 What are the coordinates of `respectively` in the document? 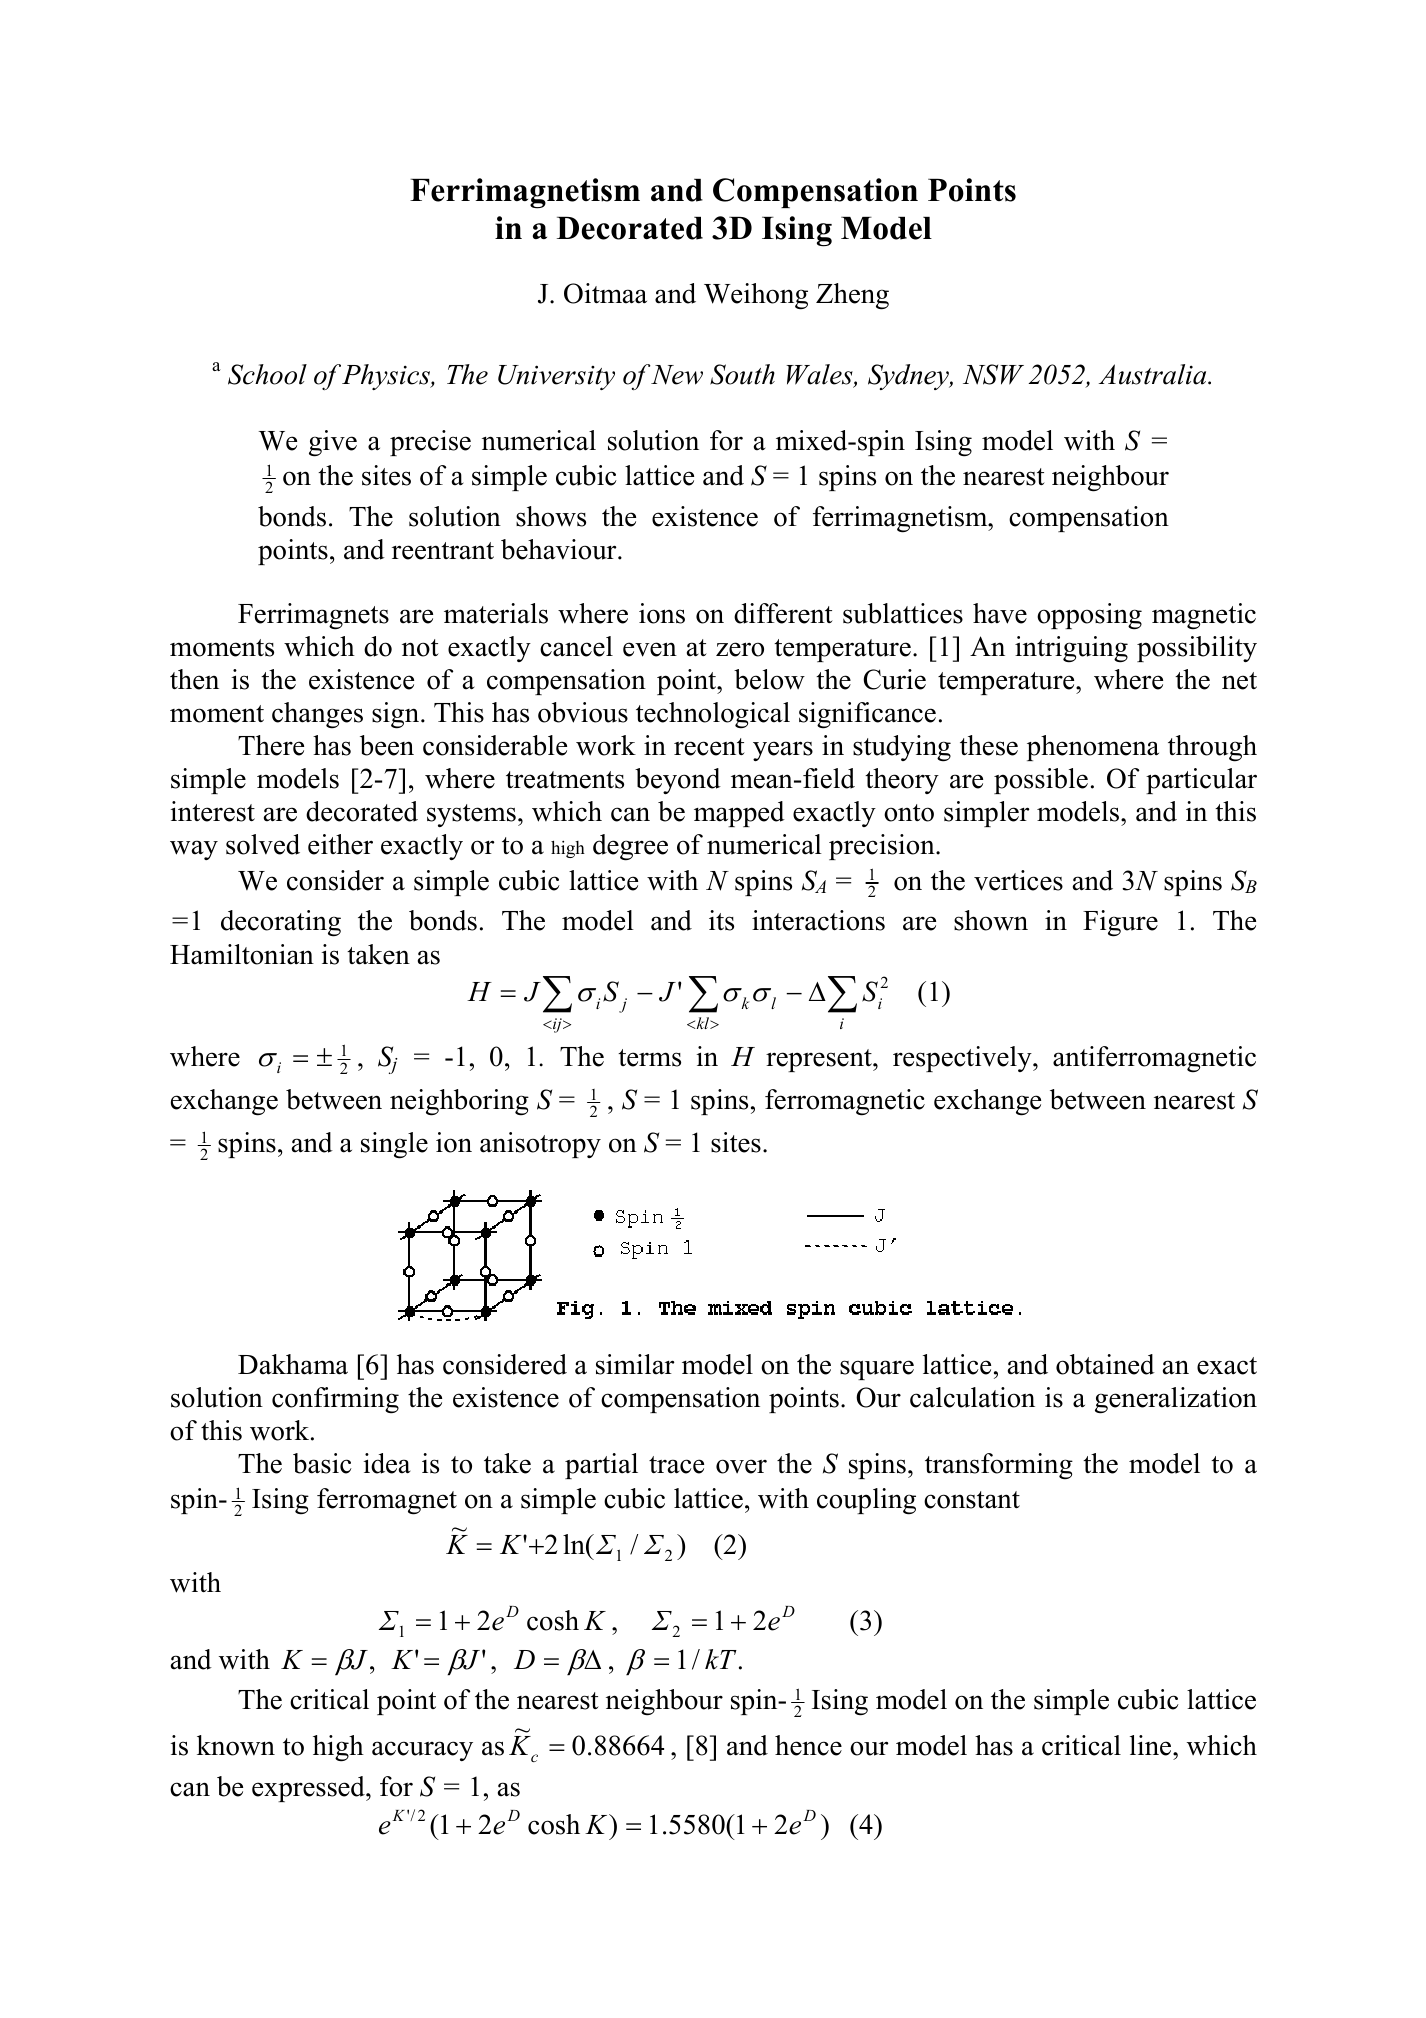 It's located at (963, 1059).
